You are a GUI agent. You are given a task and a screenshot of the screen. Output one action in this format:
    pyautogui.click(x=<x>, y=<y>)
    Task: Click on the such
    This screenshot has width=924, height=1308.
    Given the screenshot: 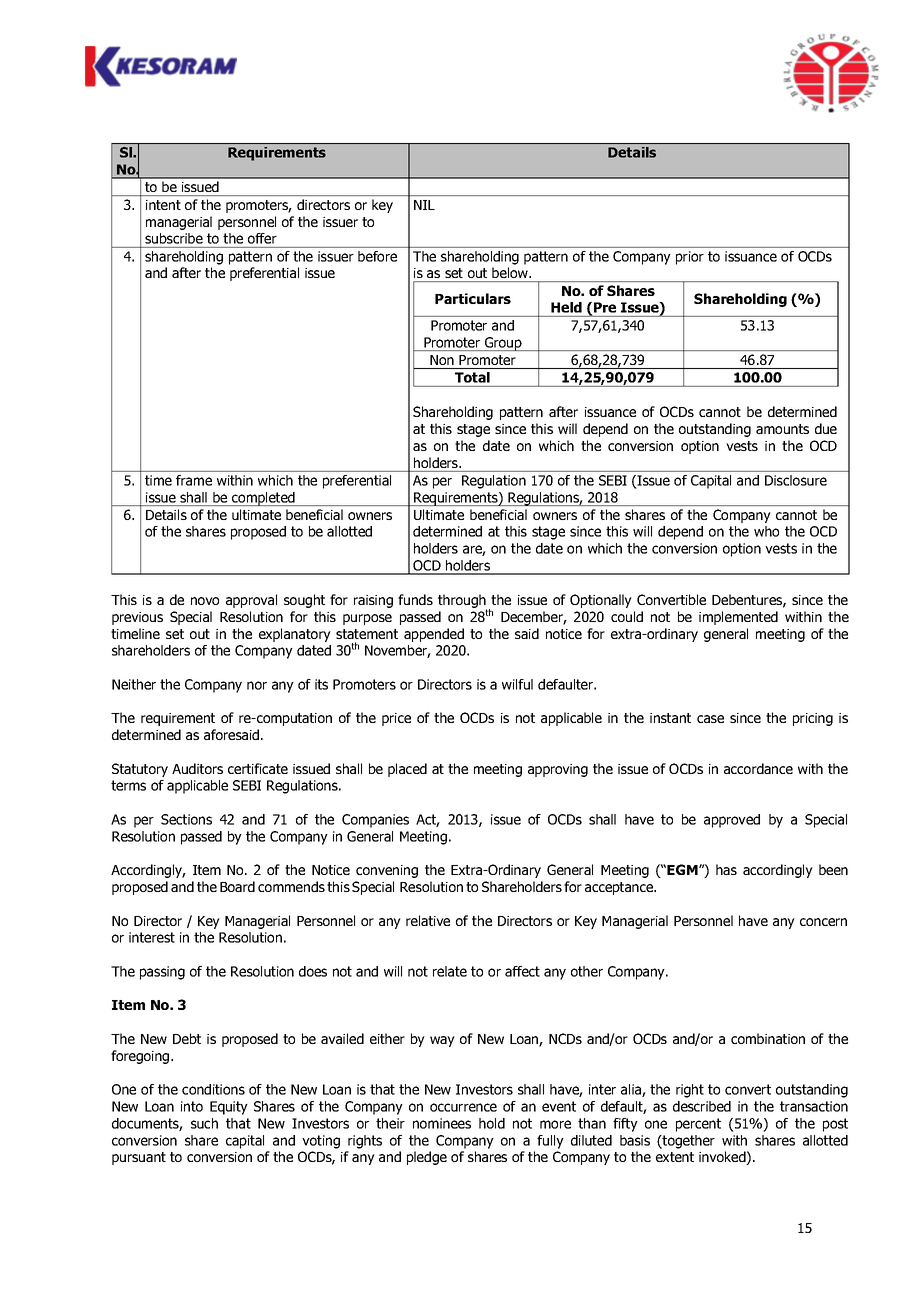 What is the action you would take?
    pyautogui.click(x=204, y=1123)
